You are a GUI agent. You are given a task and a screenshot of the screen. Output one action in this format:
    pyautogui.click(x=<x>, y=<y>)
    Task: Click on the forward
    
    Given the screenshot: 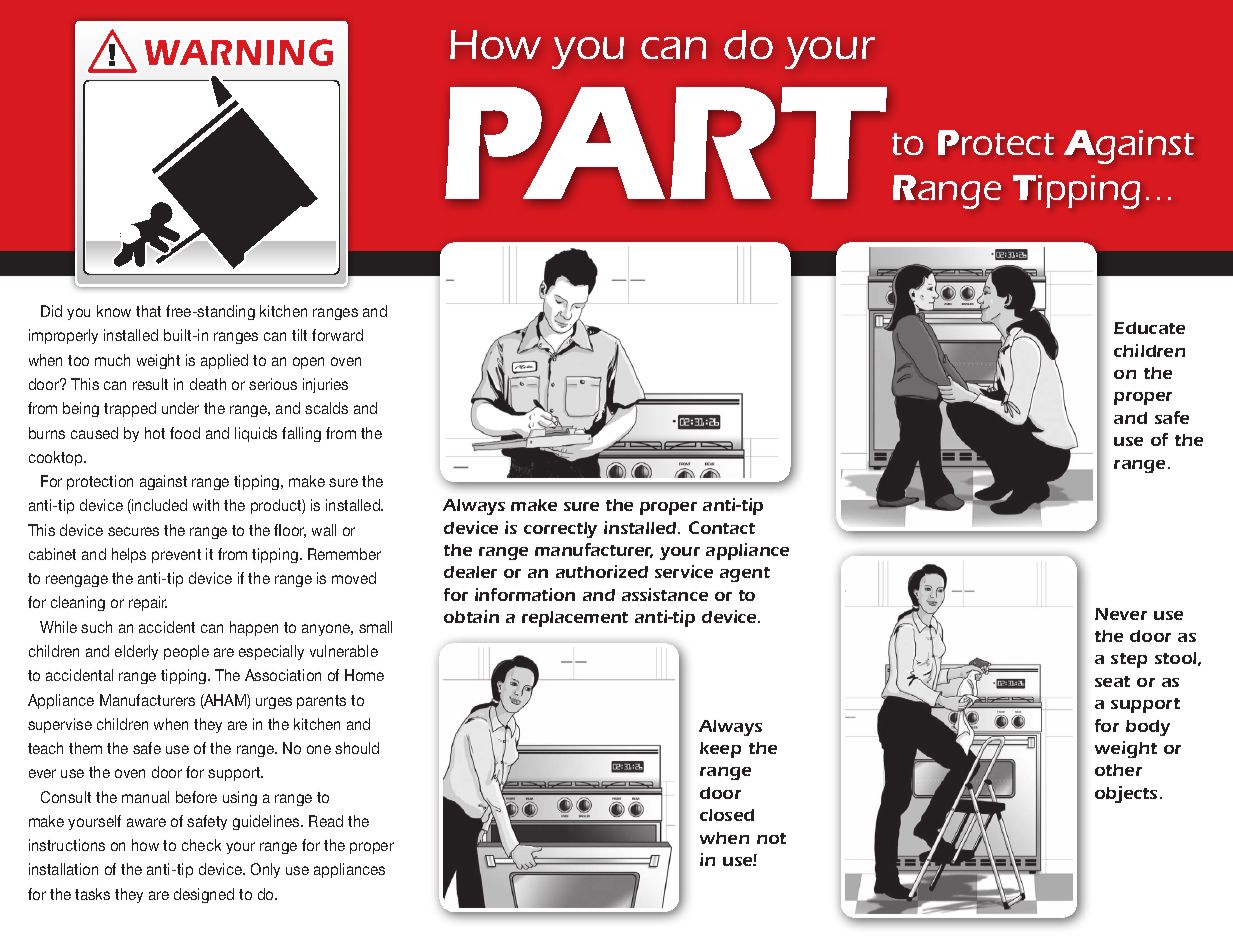 What is the action you would take?
    pyautogui.click(x=337, y=335)
